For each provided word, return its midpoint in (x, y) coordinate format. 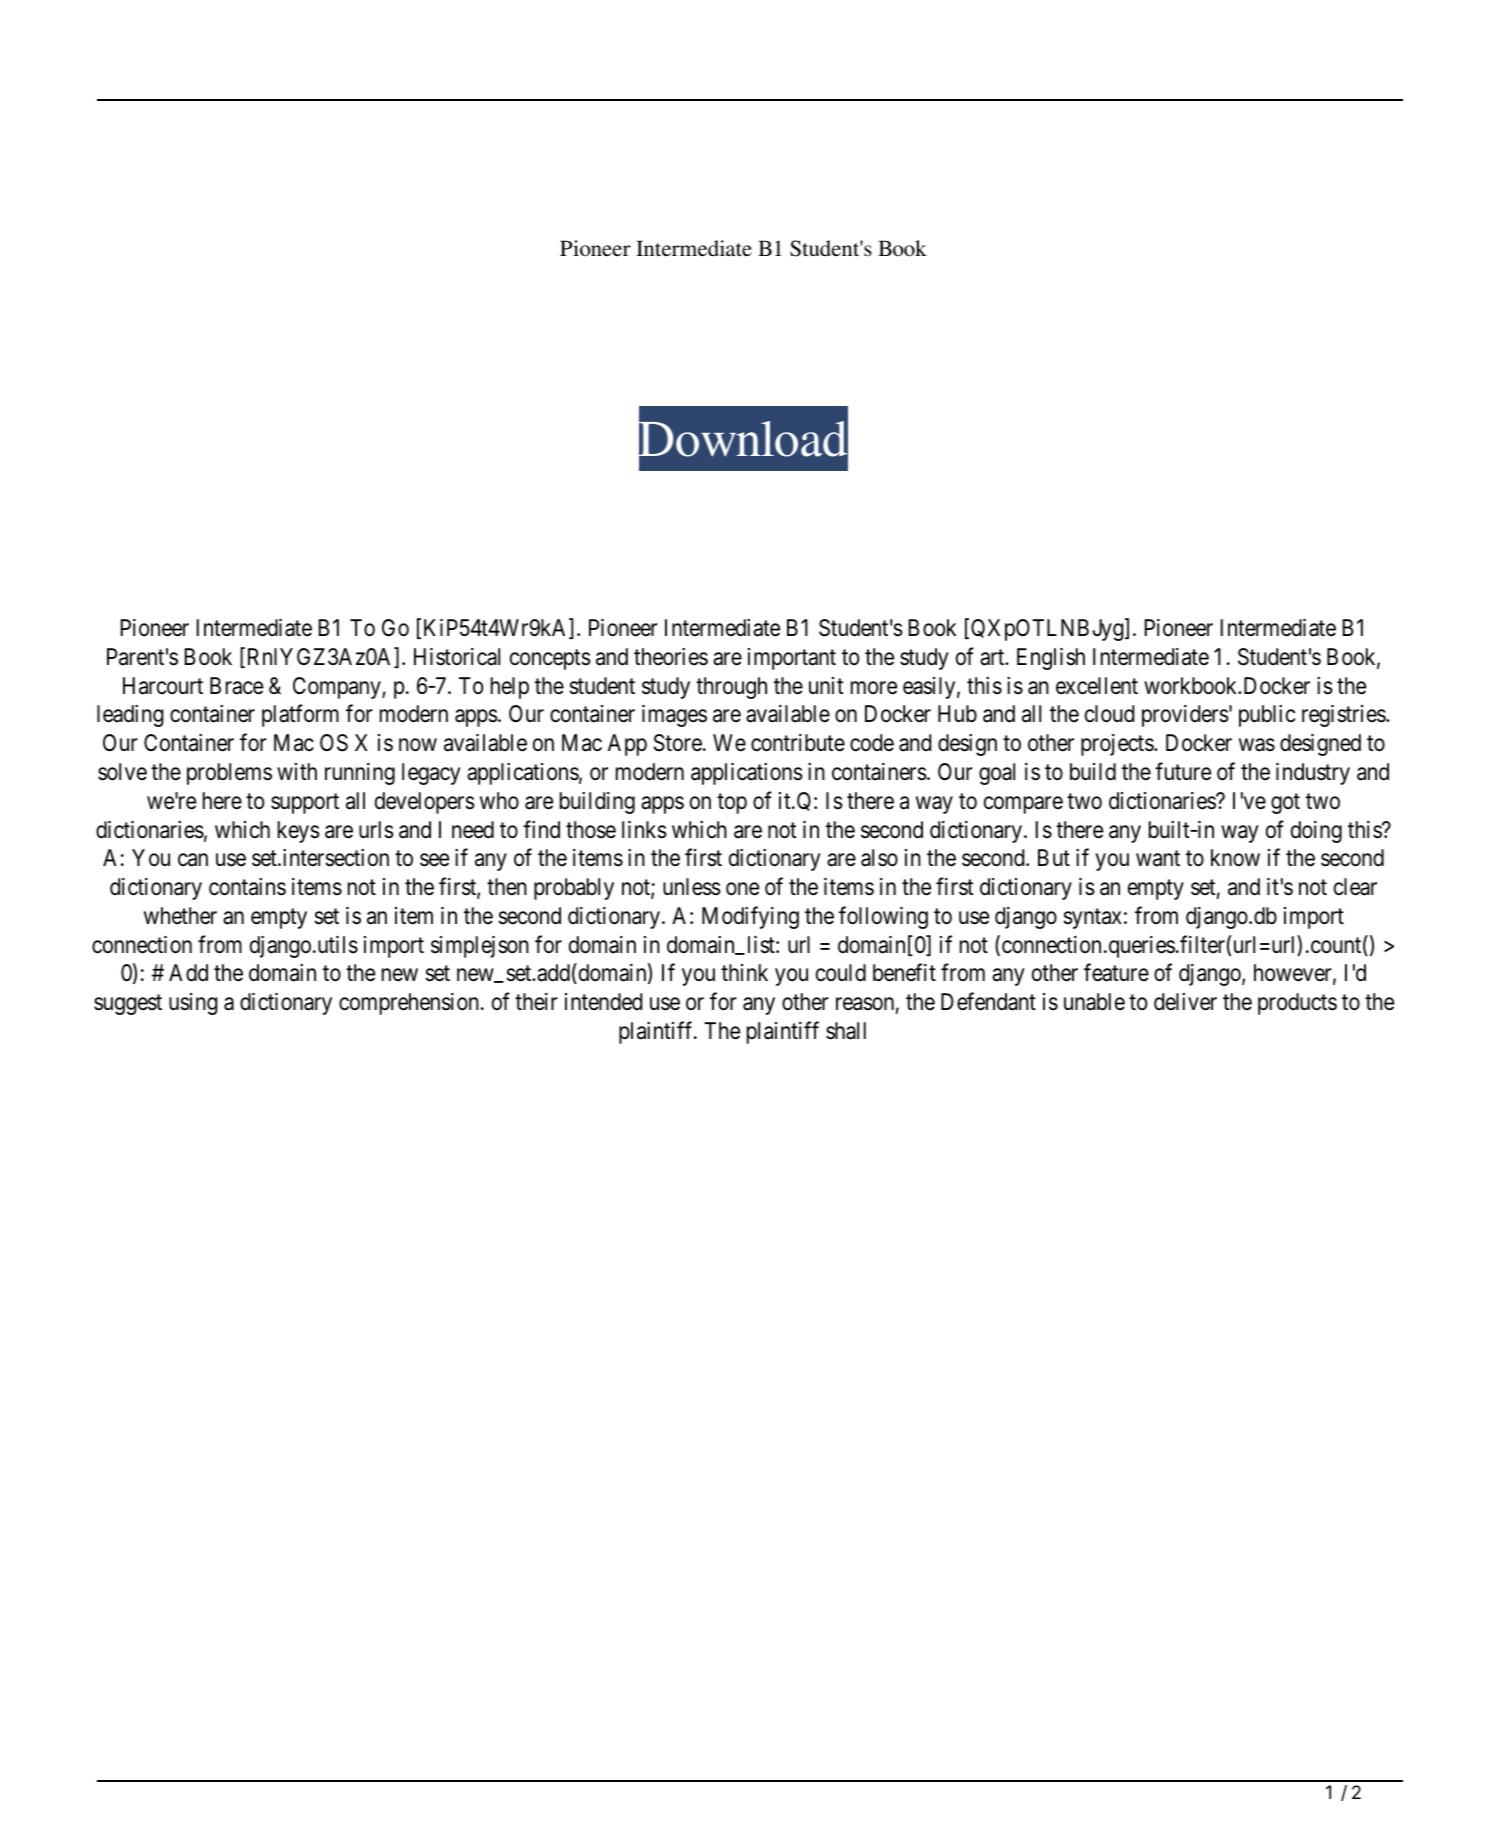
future (1183, 771)
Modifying (750, 917)
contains (247, 887)
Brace (236, 686)
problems (229, 774)
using (193, 1004)
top (732, 803)
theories (671, 657)
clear (1355, 887)
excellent (1097, 686)
